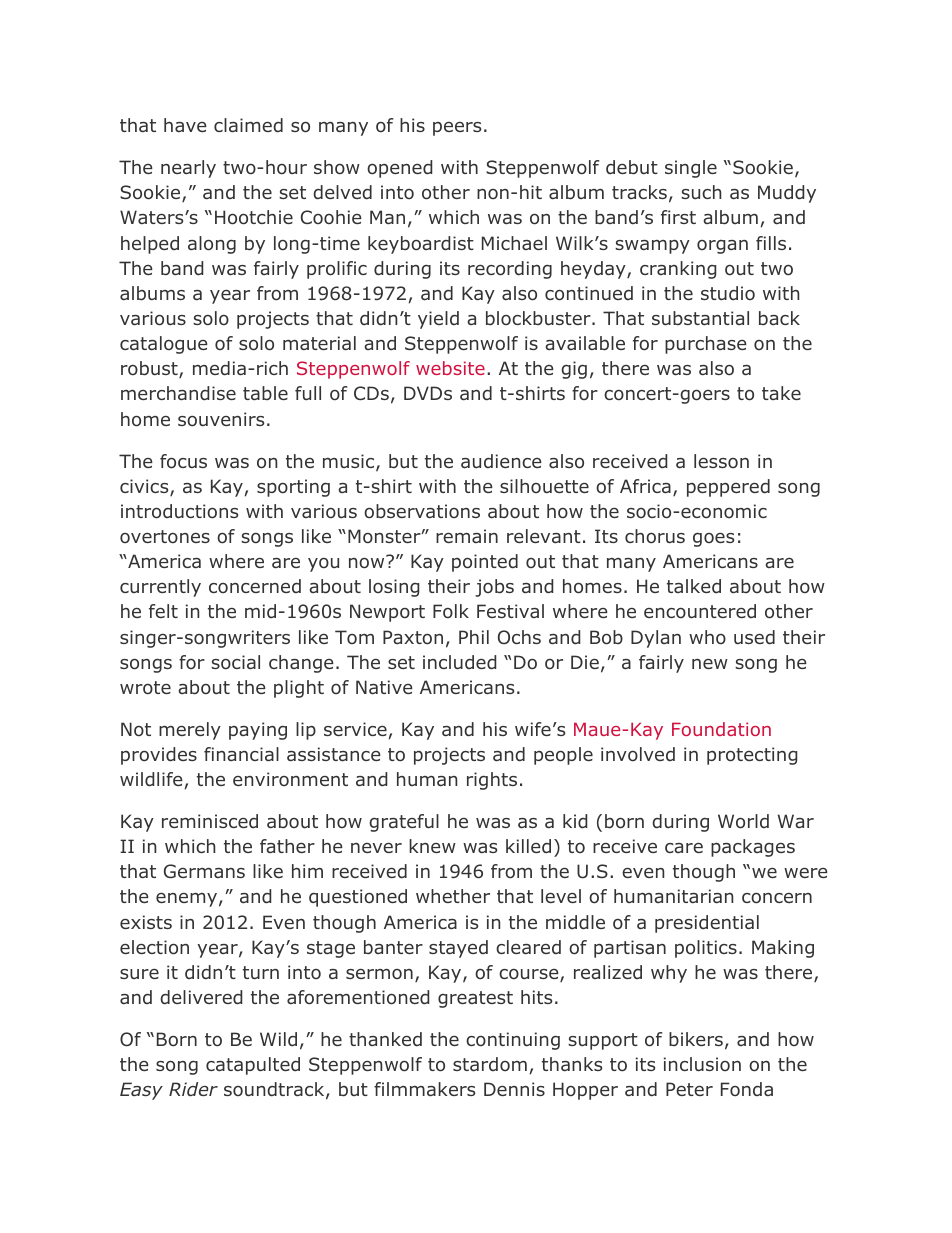  Describe the element at coordinates (492, 781) in the screenshot. I see `rights` at that location.
